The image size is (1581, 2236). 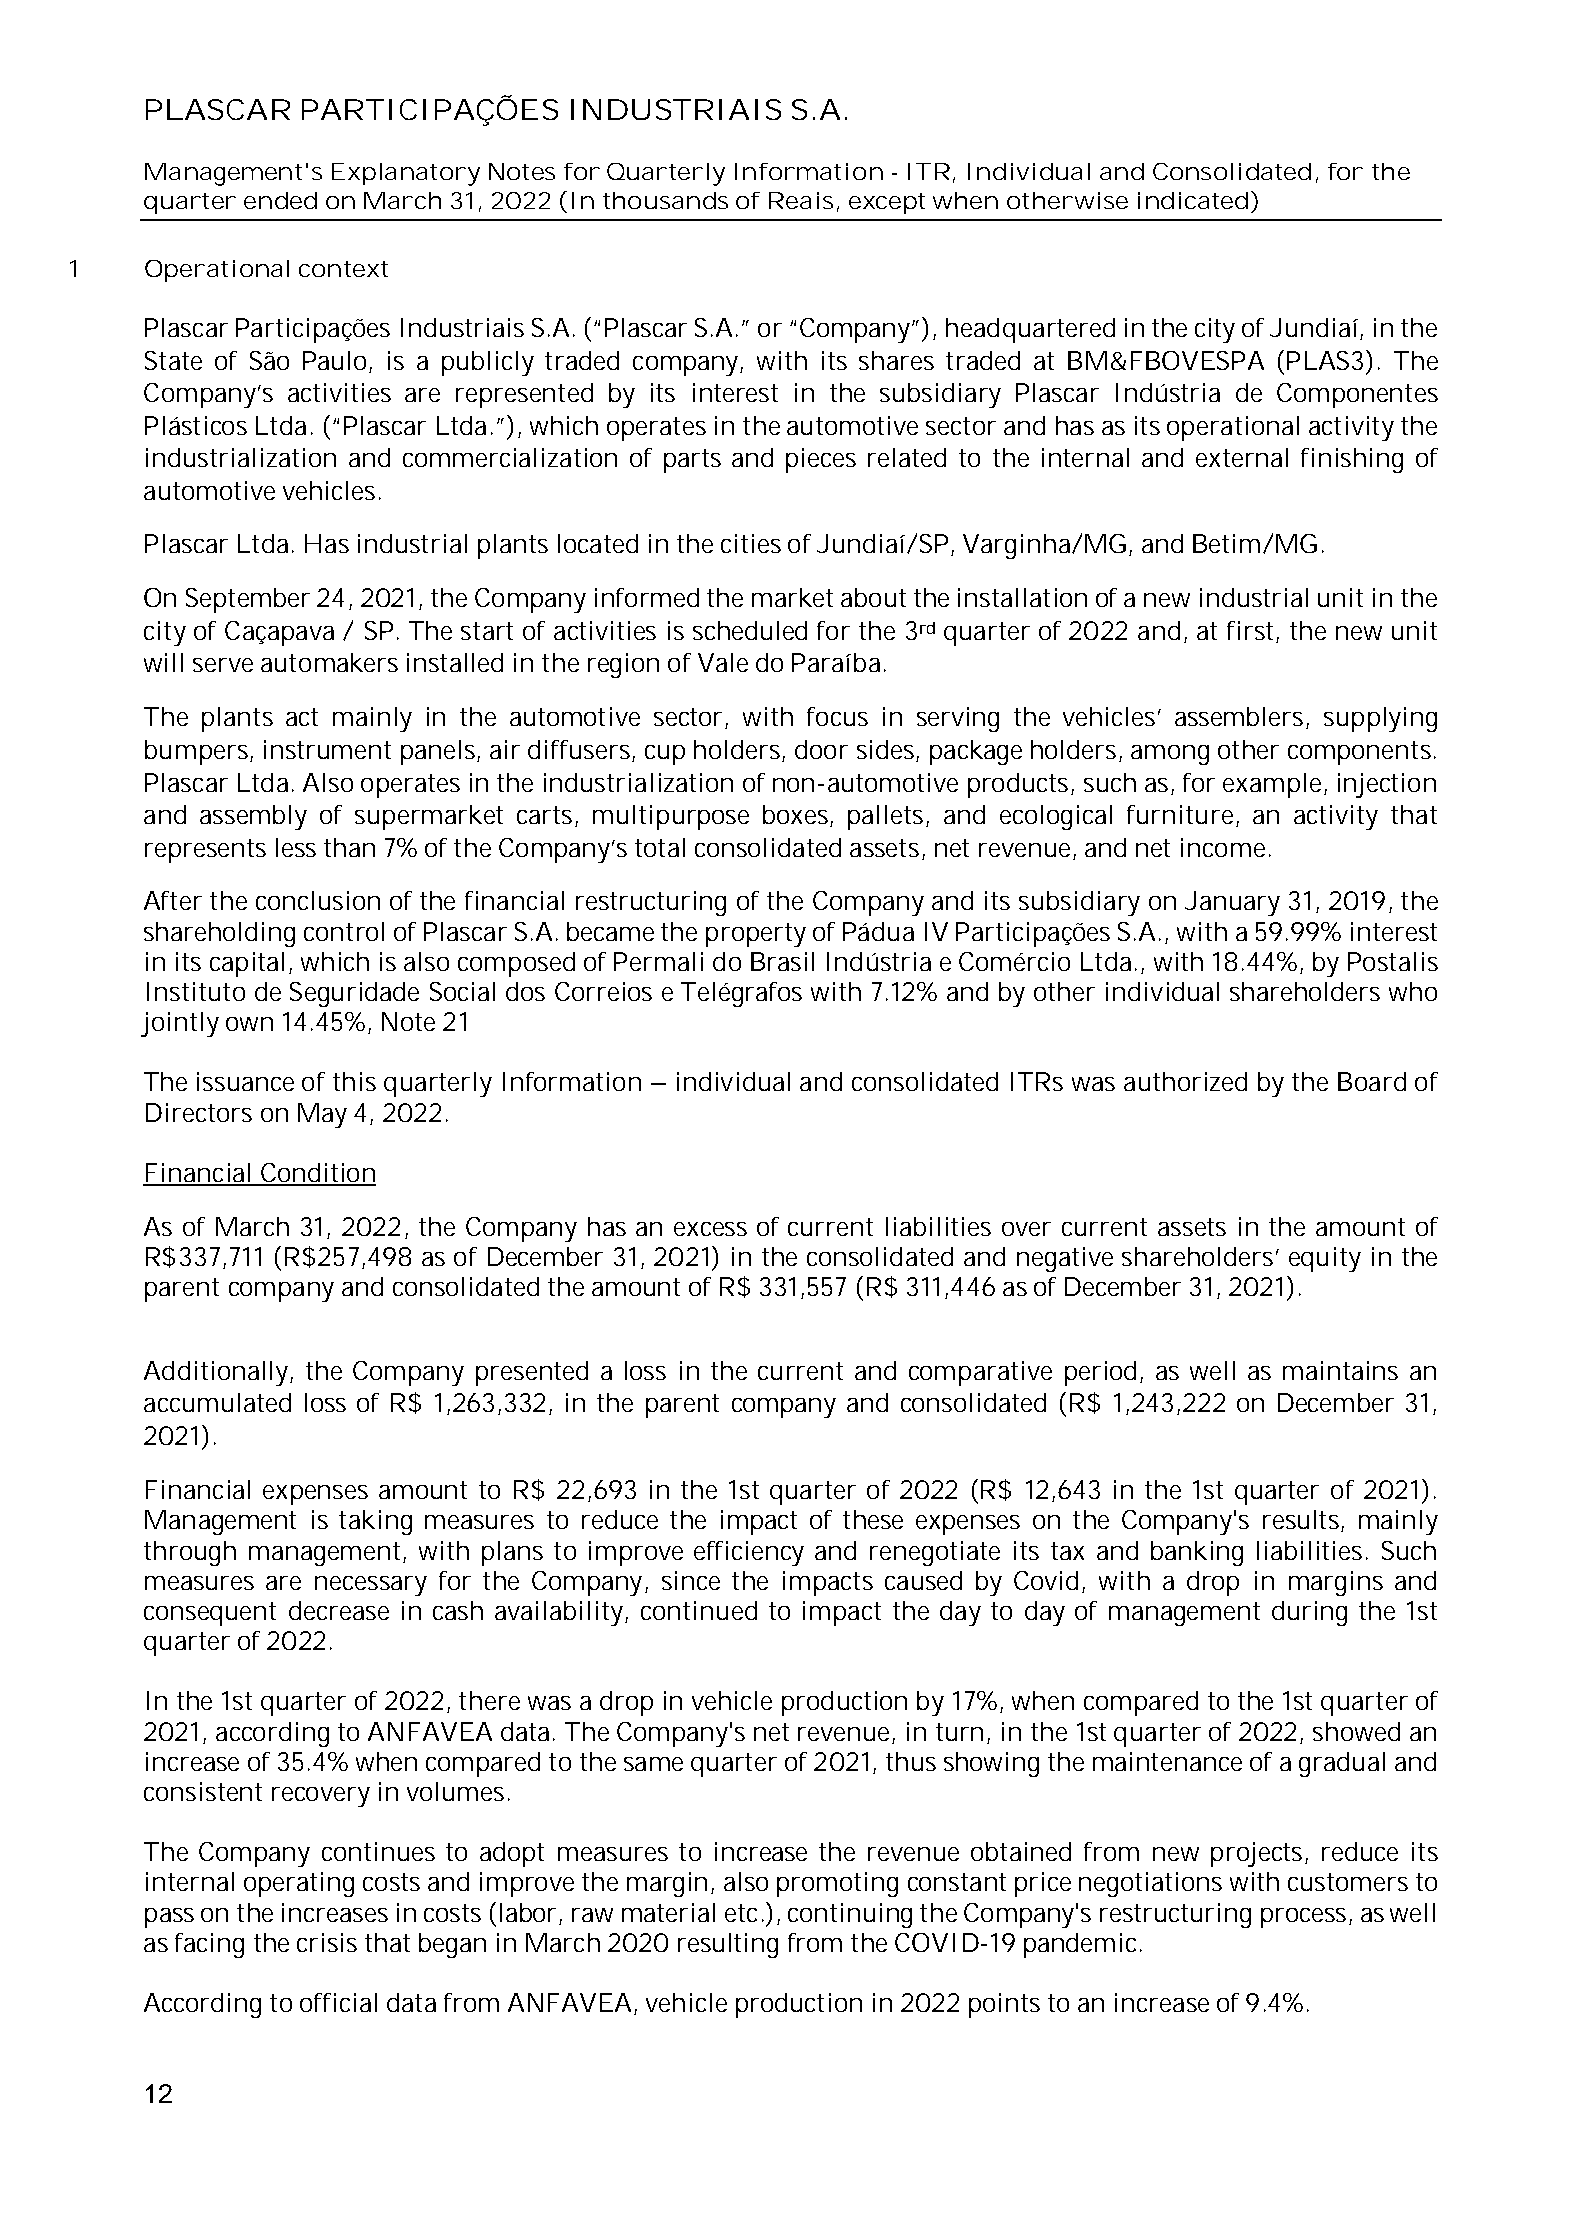 What do you see at coordinates (327, 1942) in the screenshot?
I see `crisis` at bounding box center [327, 1942].
